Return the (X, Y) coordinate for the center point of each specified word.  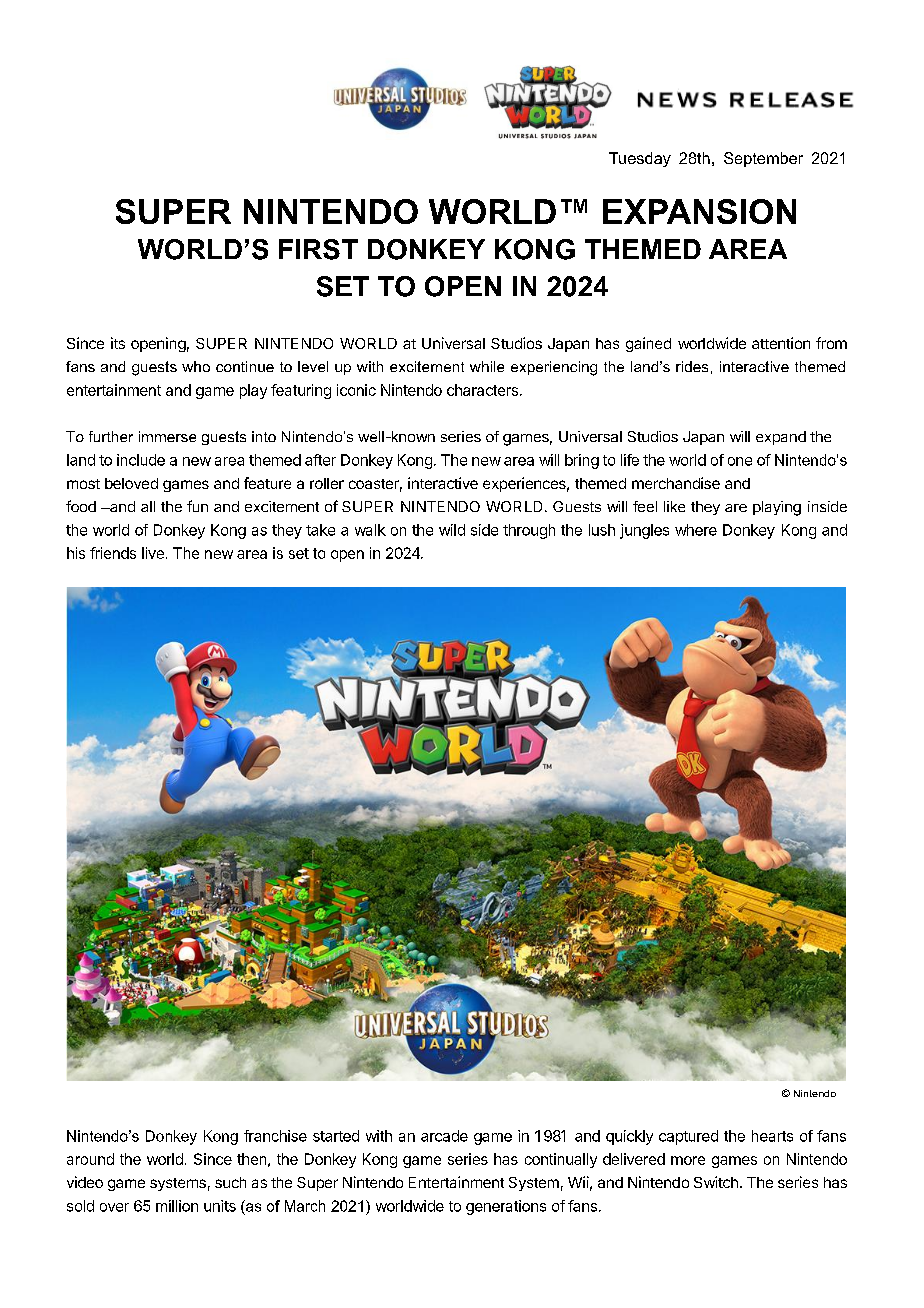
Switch (716, 1182)
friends (113, 553)
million (177, 1206)
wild (452, 530)
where (696, 530)
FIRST (318, 249)
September (763, 159)
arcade (444, 1136)
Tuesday (640, 159)
